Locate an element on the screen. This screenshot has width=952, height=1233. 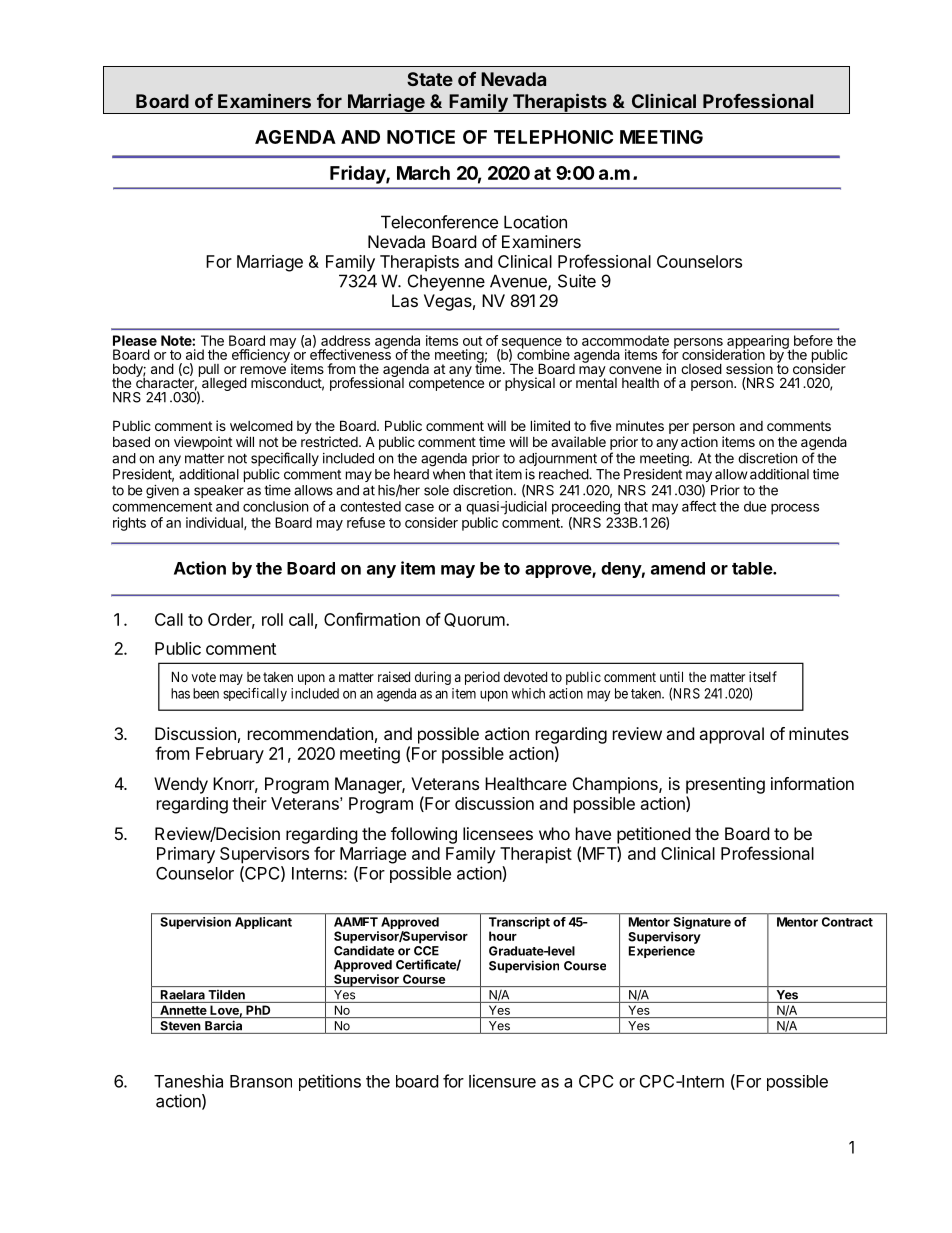
State is located at coordinates (430, 79).
